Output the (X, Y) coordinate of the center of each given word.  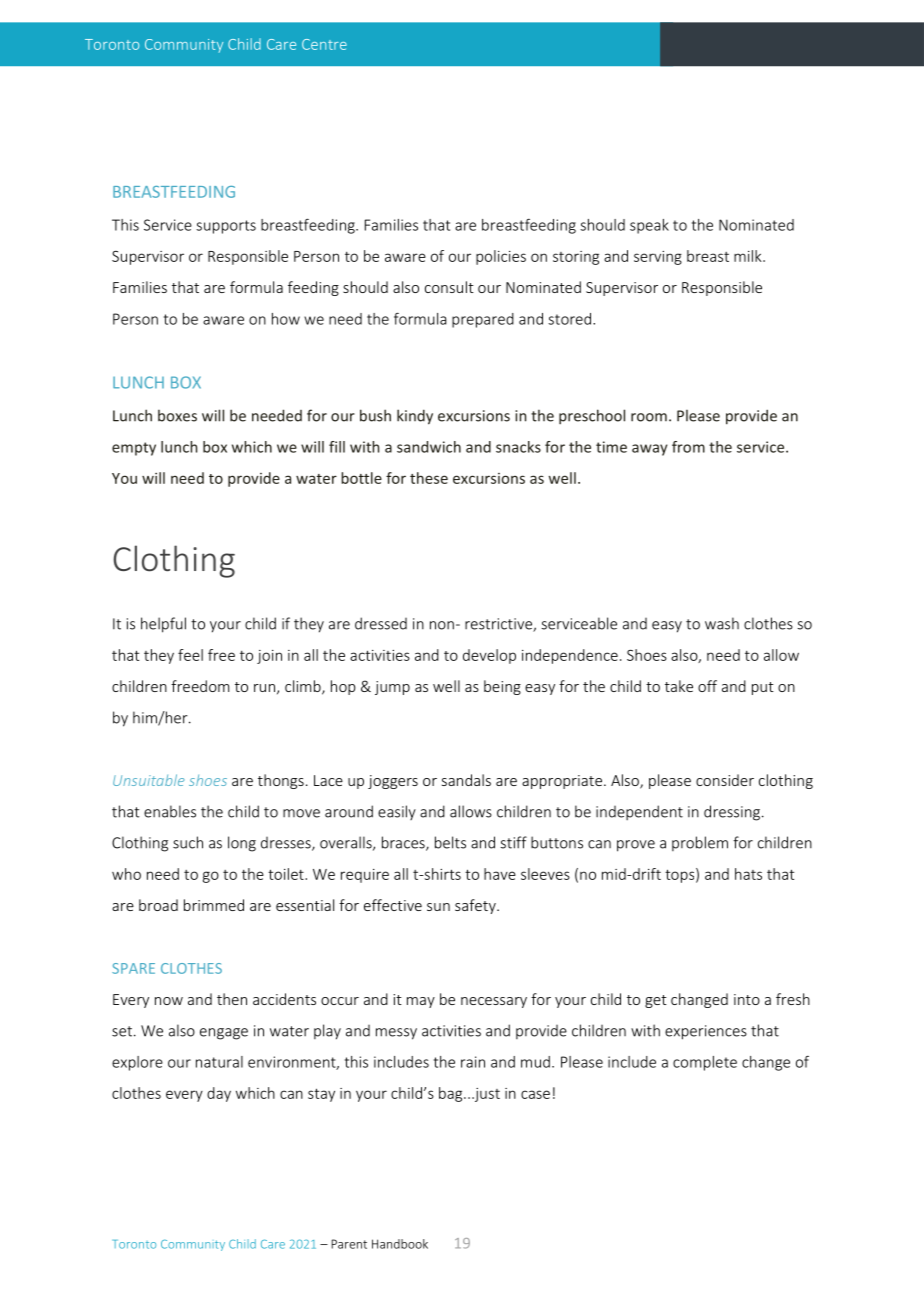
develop (489, 656)
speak (649, 226)
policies (501, 257)
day (219, 1094)
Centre (324, 44)
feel (190, 655)
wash (722, 623)
